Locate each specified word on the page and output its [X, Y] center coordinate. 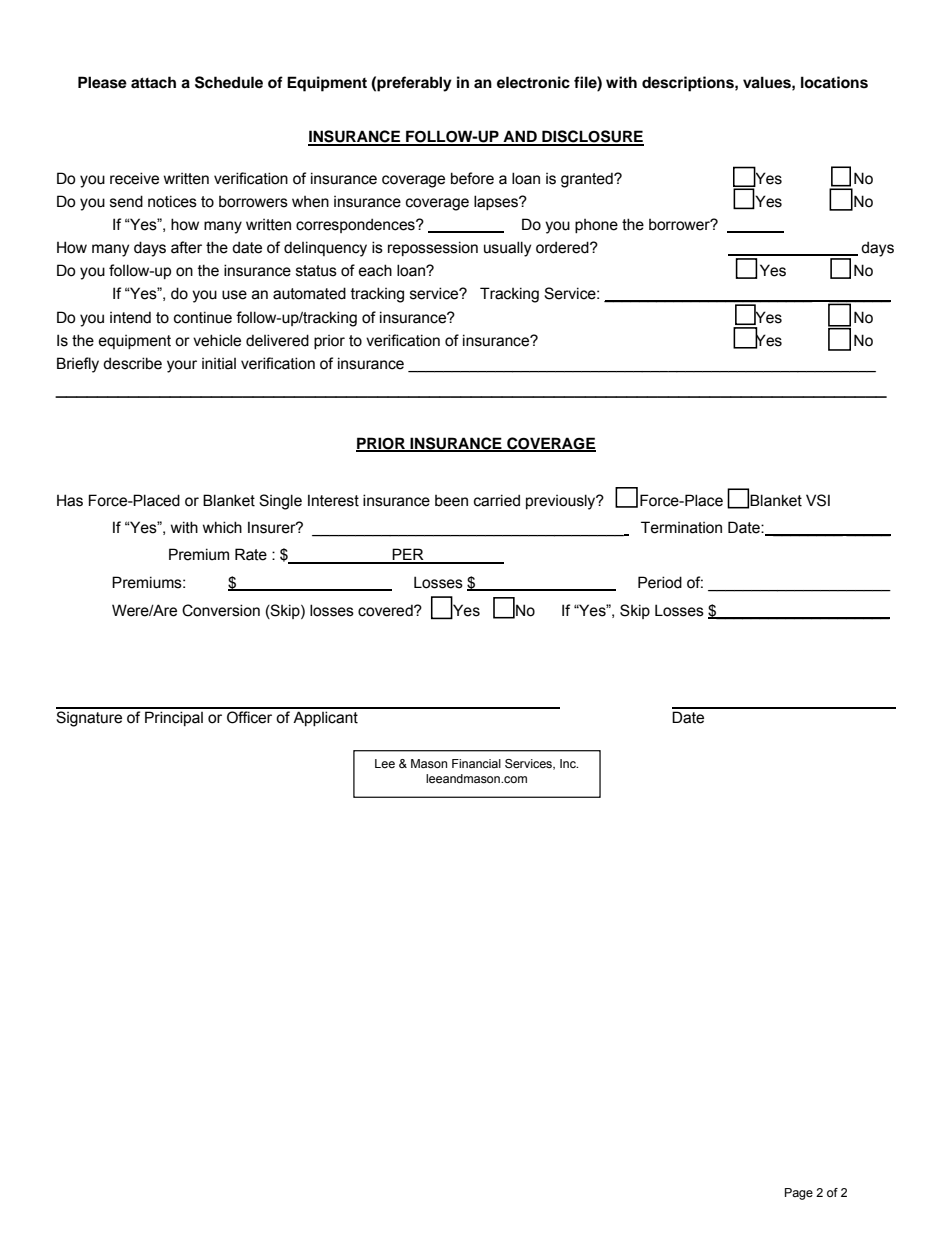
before [472, 178]
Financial [476, 763]
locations [834, 82]
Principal [174, 718]
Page [799, 1194]
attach [153, 82]
